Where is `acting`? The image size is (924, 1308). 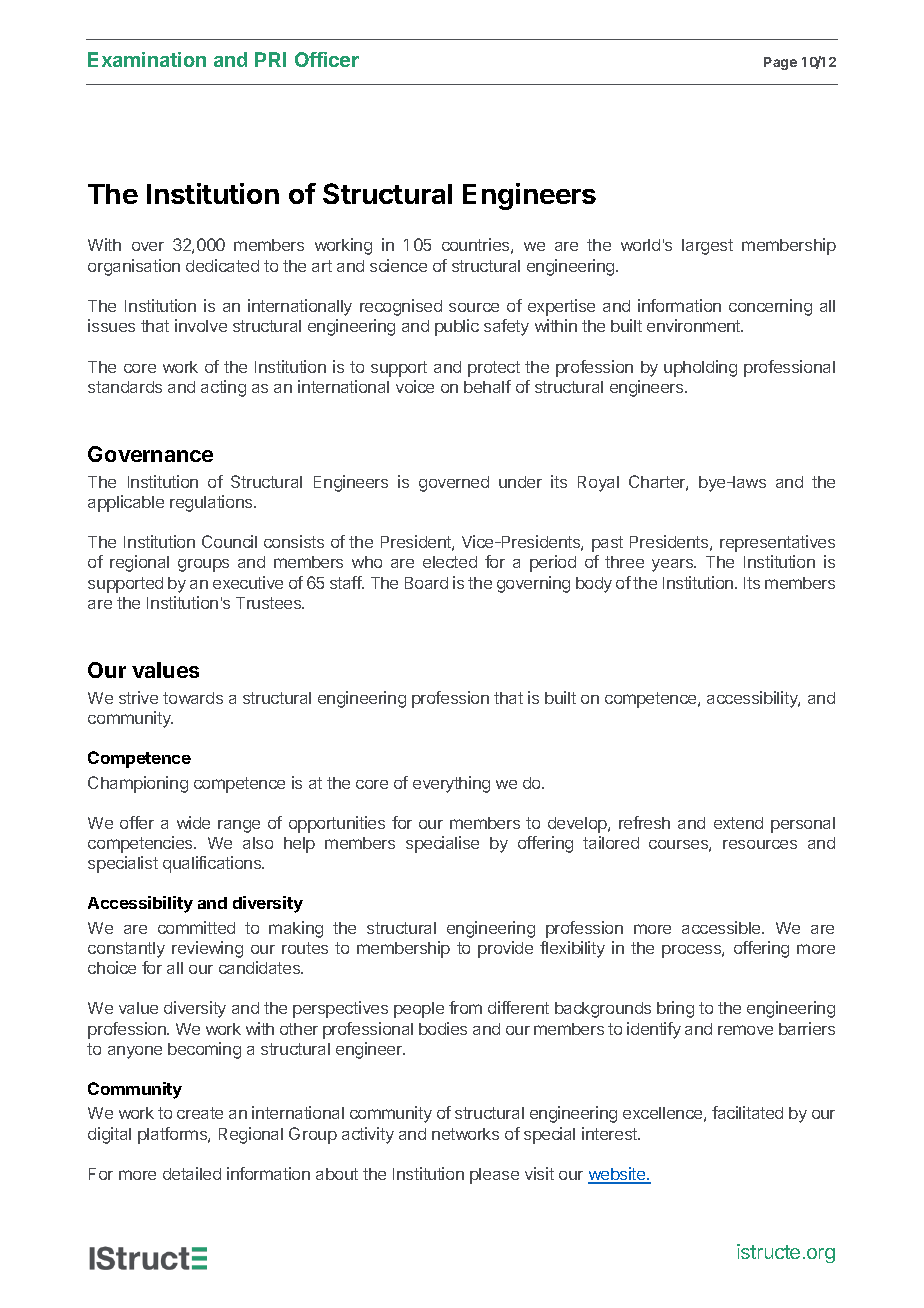 acting is located at coordinates (223, 388).
